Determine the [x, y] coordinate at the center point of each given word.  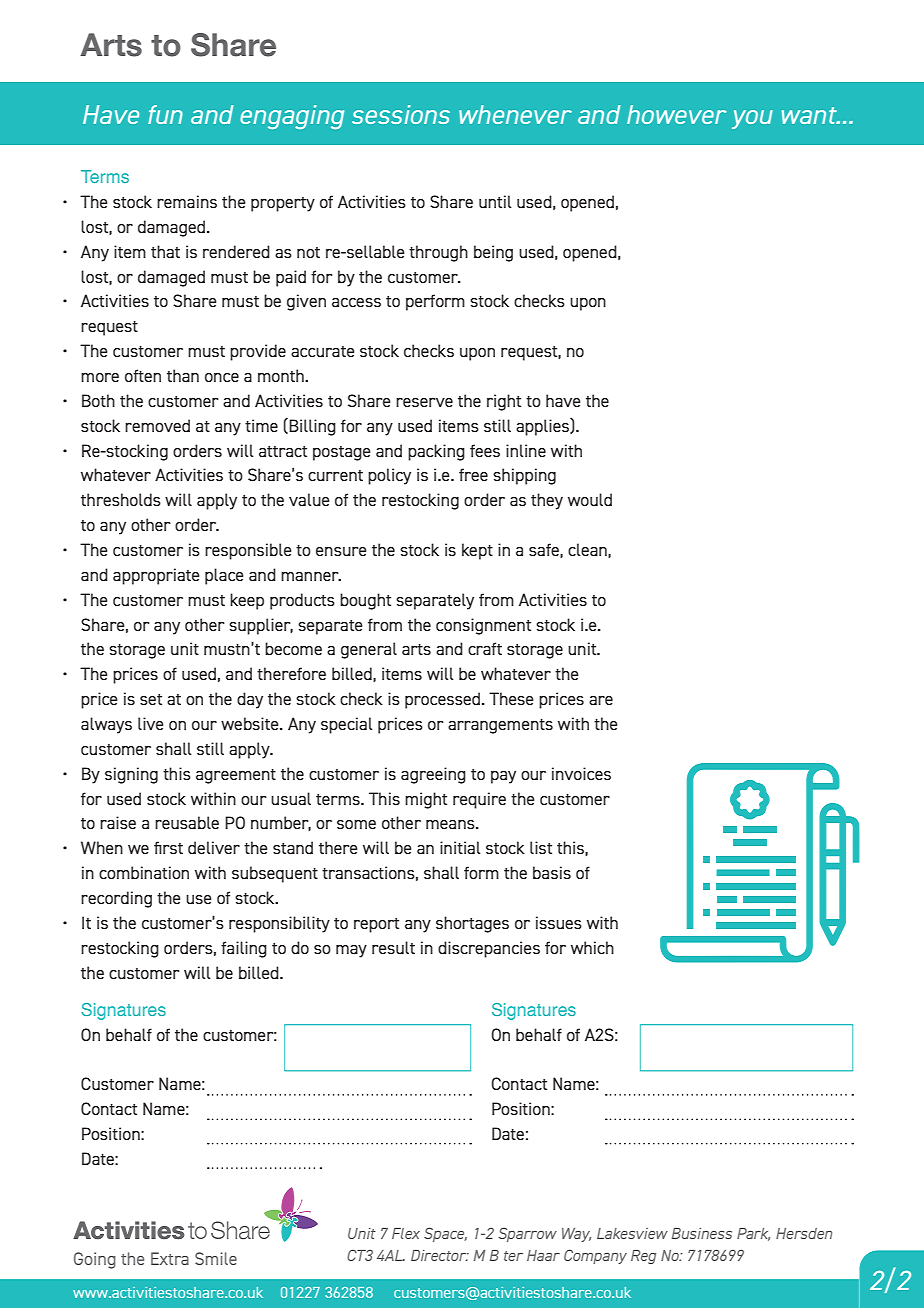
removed [157, 425]
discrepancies [489, 949]
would [590, 499]
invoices [581, 773]
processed [444, 700]
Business [702, 1233]
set [151, 699]
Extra [170, 1258]
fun [165, 114]
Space [445, 1234]
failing [244, 949]
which [592, 947]
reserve [424, 402]
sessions [401, 114]
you [752, 119]
